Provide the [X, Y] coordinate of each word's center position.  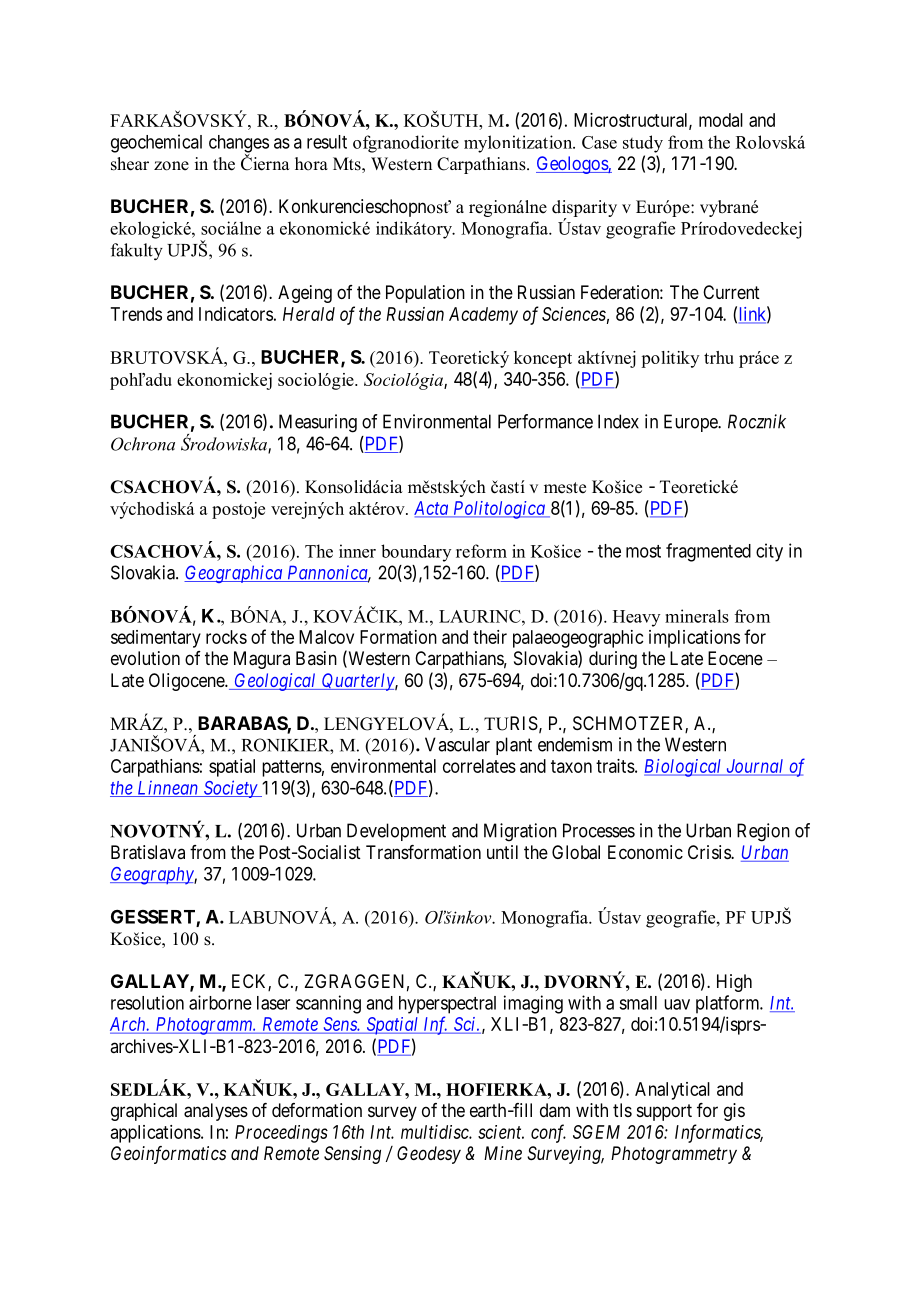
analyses [216, 1112]
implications [694, 639]
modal [721, 120]
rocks [226, 637]
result [327, 142]
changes [239, 145]
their [490, 637]
